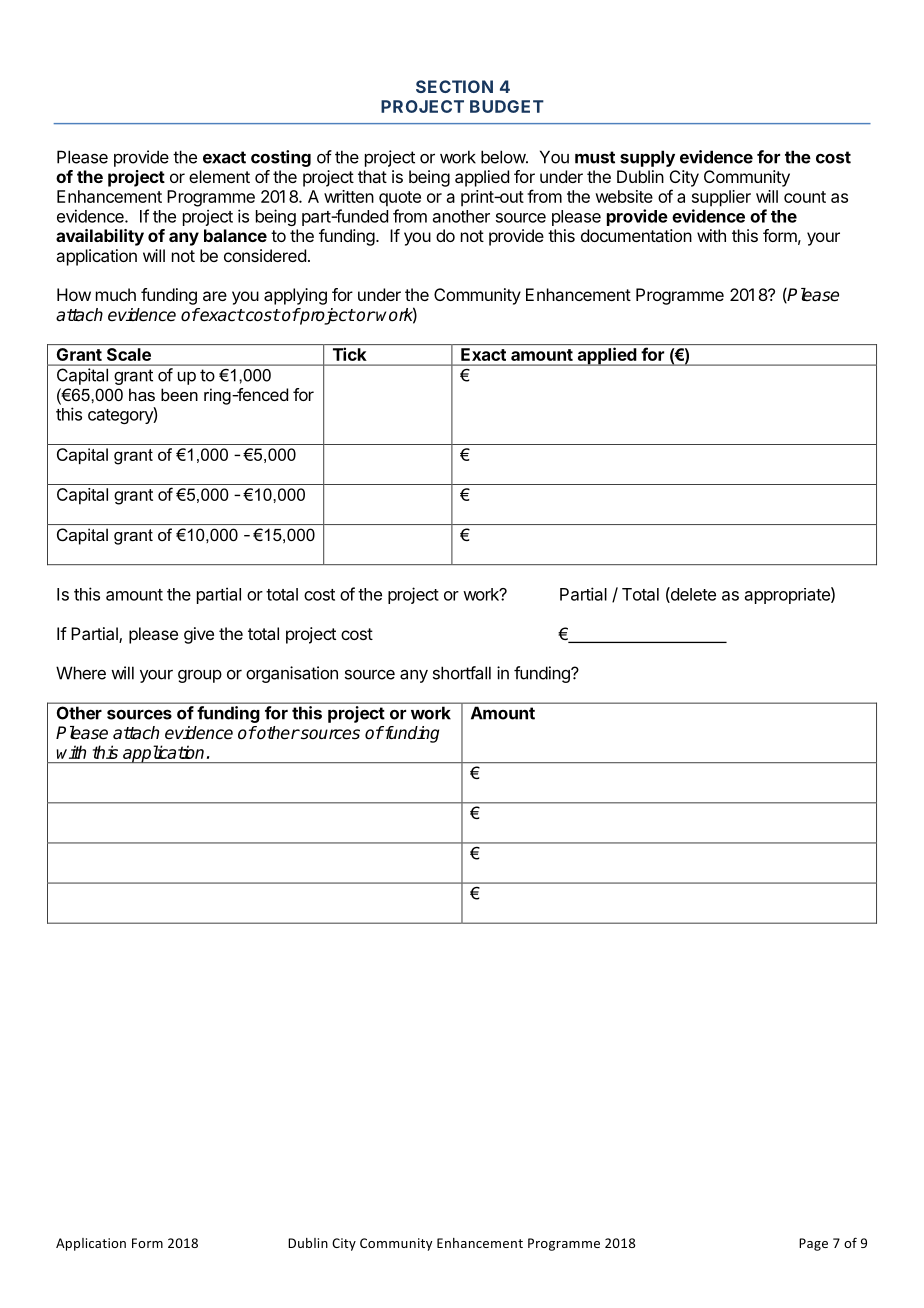 Image resolution: width=924 pixels, height=1308 pixels. Describe the element at coordinates (647, 158) in the image. I see `supply` at that location.
